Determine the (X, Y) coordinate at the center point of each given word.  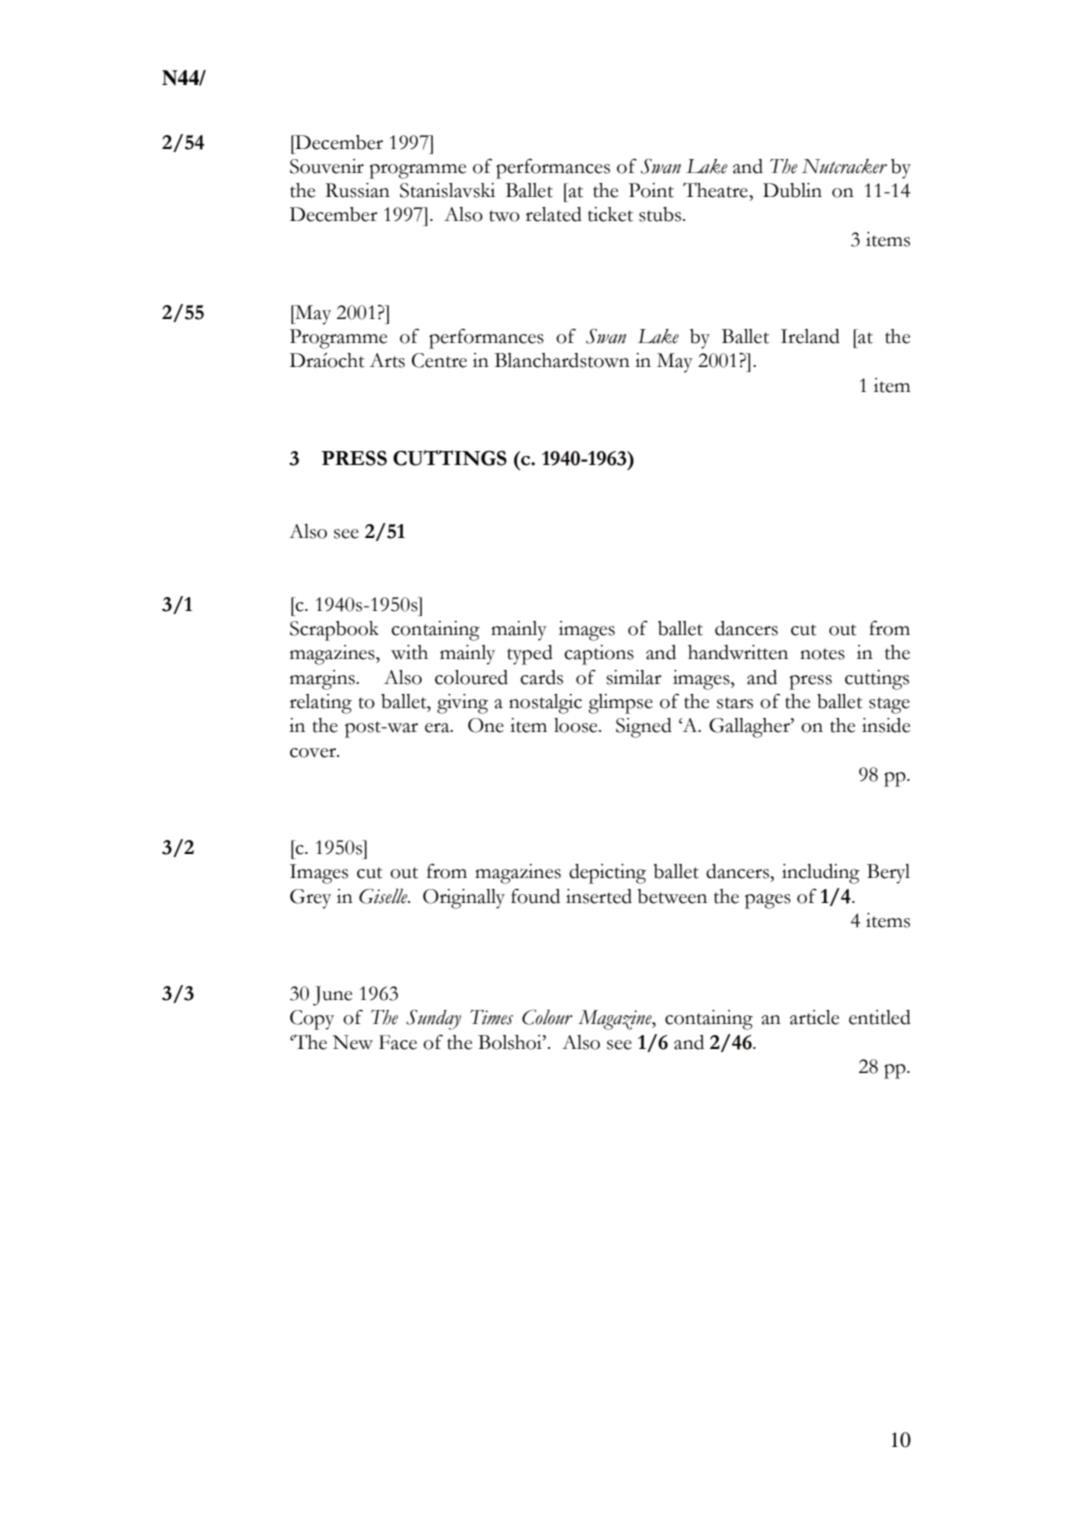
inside (886, 725)
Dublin (792, 190)
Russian (357, 190)
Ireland (810, 336)
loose (577, 725)
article (814, 1017)
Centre (439, 360)
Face (398, 1042)
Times (491, 1017)
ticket (610, 214)
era (438, 728)
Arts (387, 360)
